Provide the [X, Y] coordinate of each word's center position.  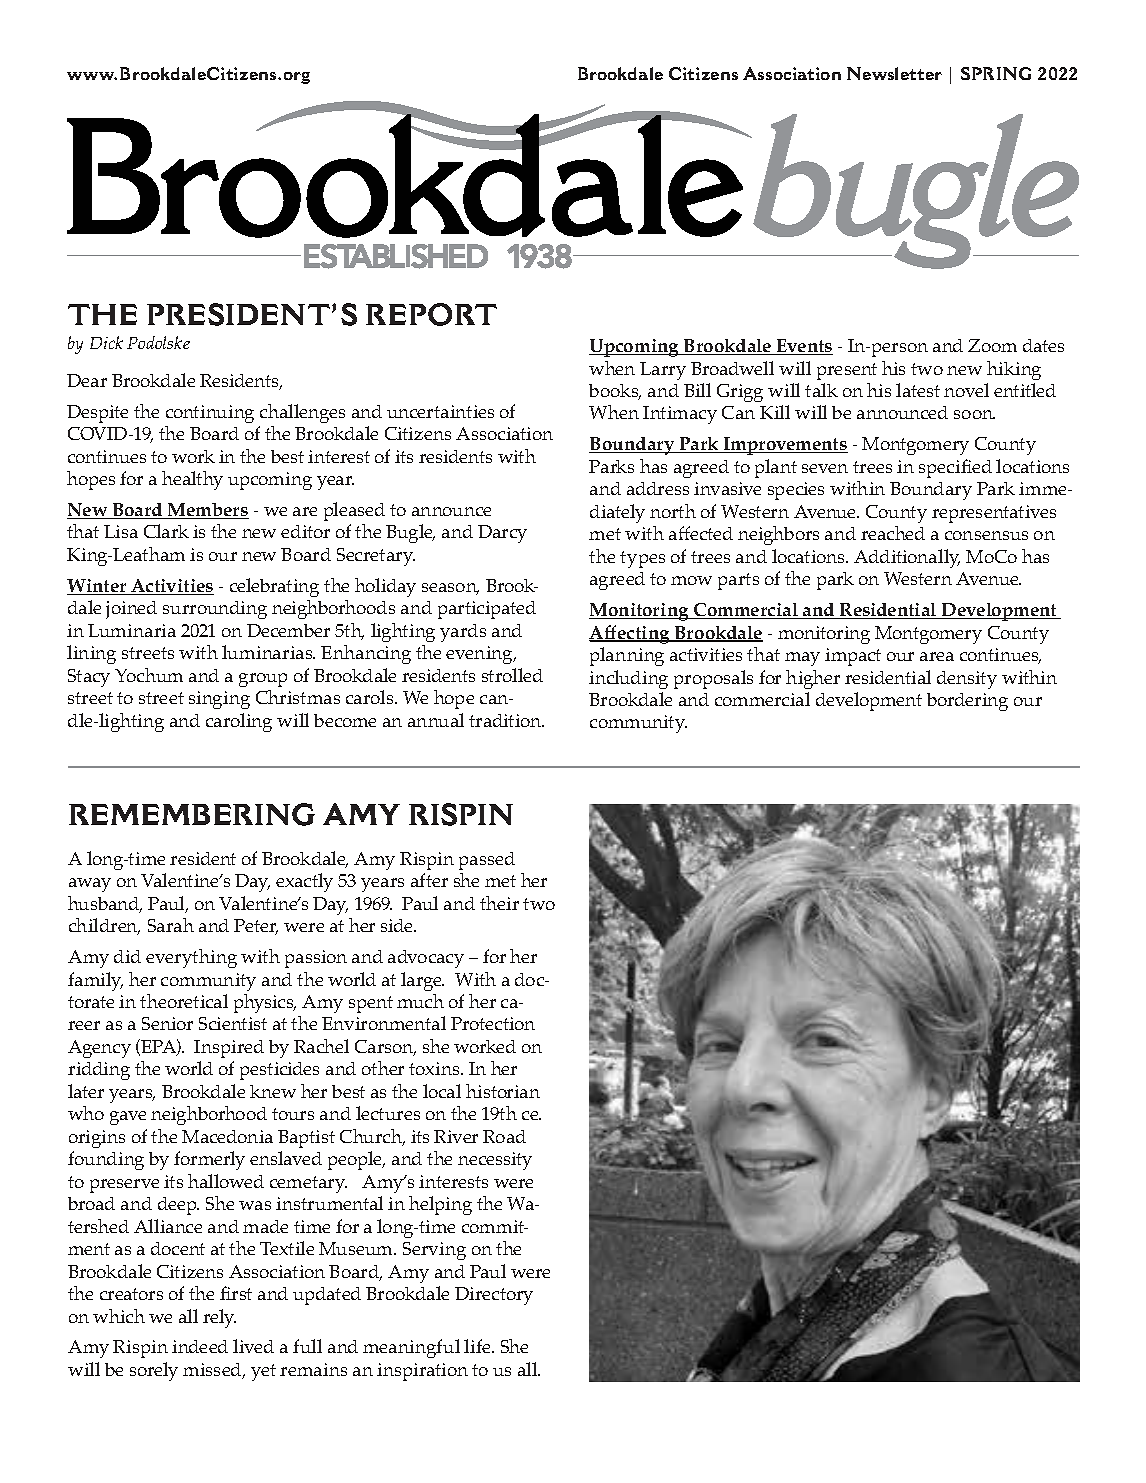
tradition [506, 720]
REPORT [431, 314]
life [478, 1346]
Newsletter [894, 73]
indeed [200, 1346]
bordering [967, 702]
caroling [239, 722]
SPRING [996, 73]
